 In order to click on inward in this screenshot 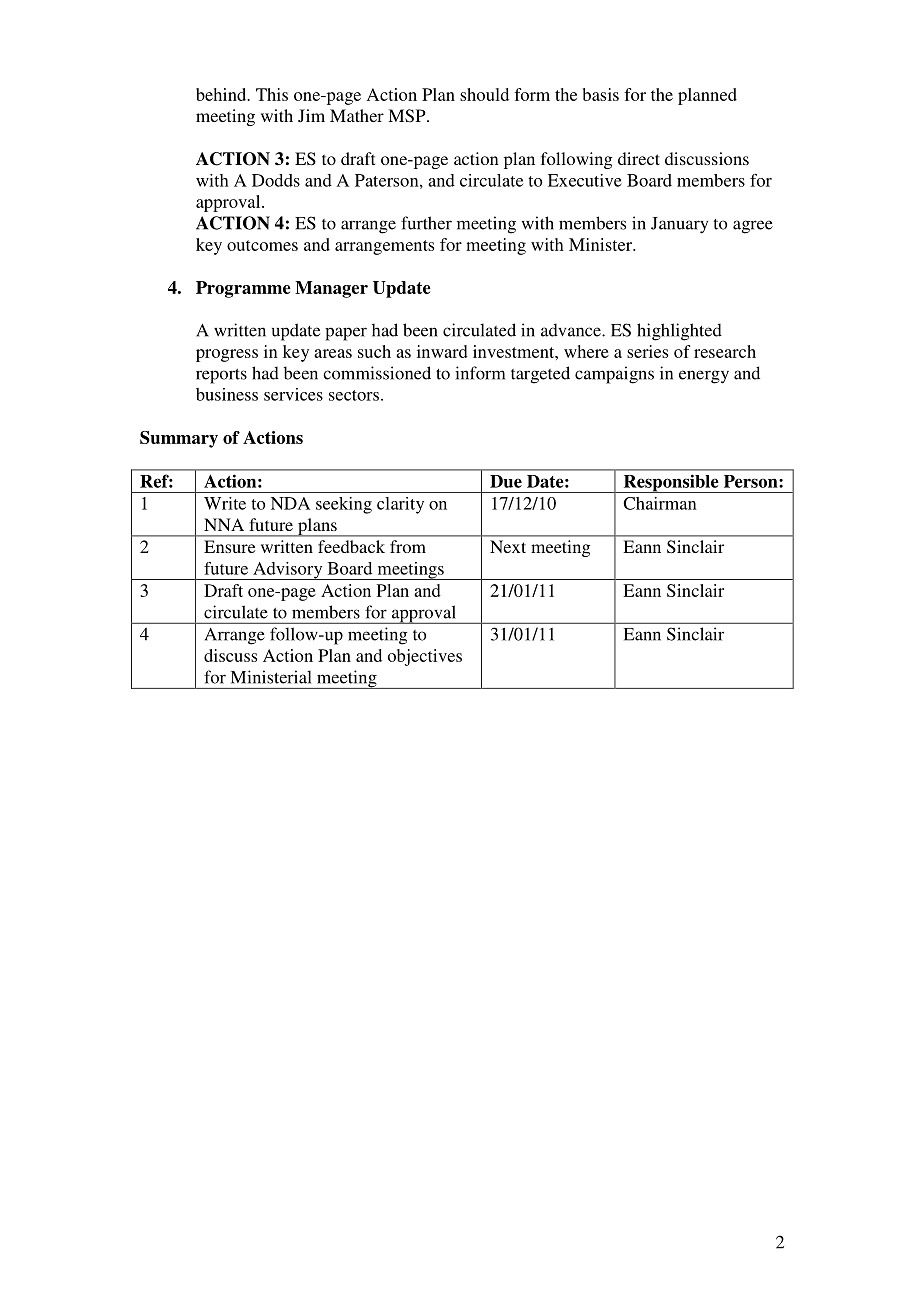, I will do `click(442, 351)`.
